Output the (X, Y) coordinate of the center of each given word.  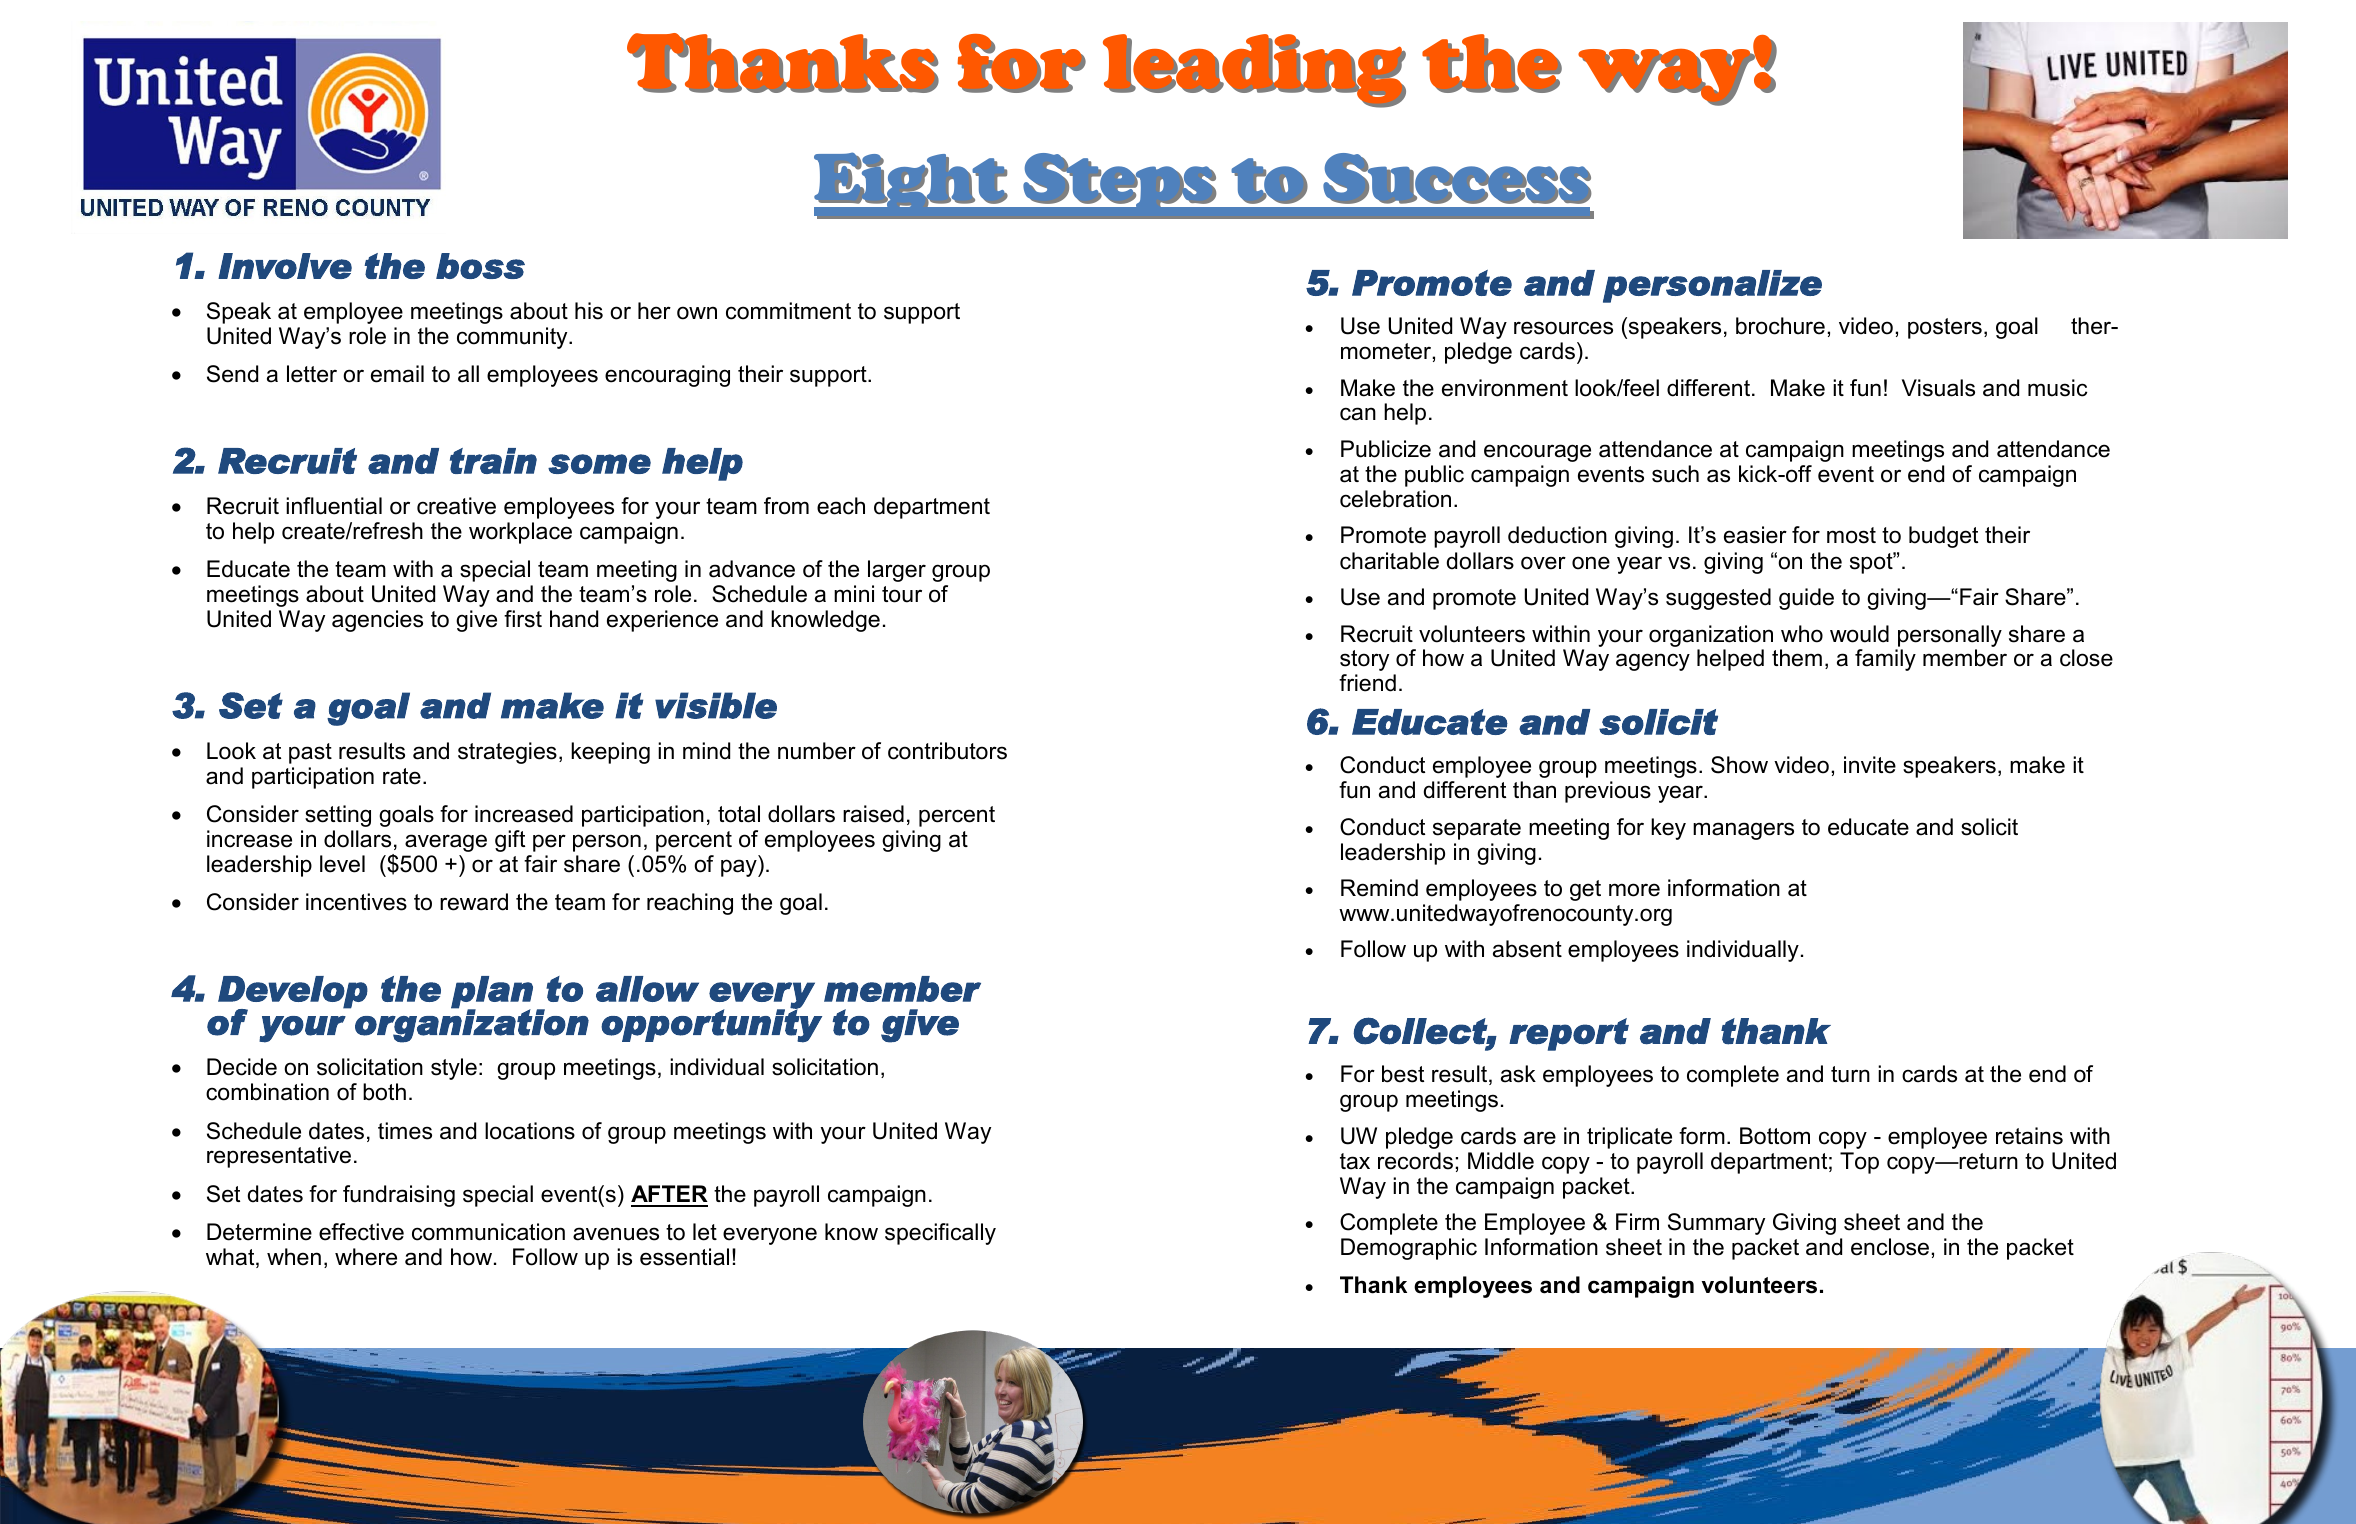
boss (480, 266)
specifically (940, 1234)
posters (1945, 328)
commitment (788, 311)
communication (488, 1232)
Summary (1716, 1224)
